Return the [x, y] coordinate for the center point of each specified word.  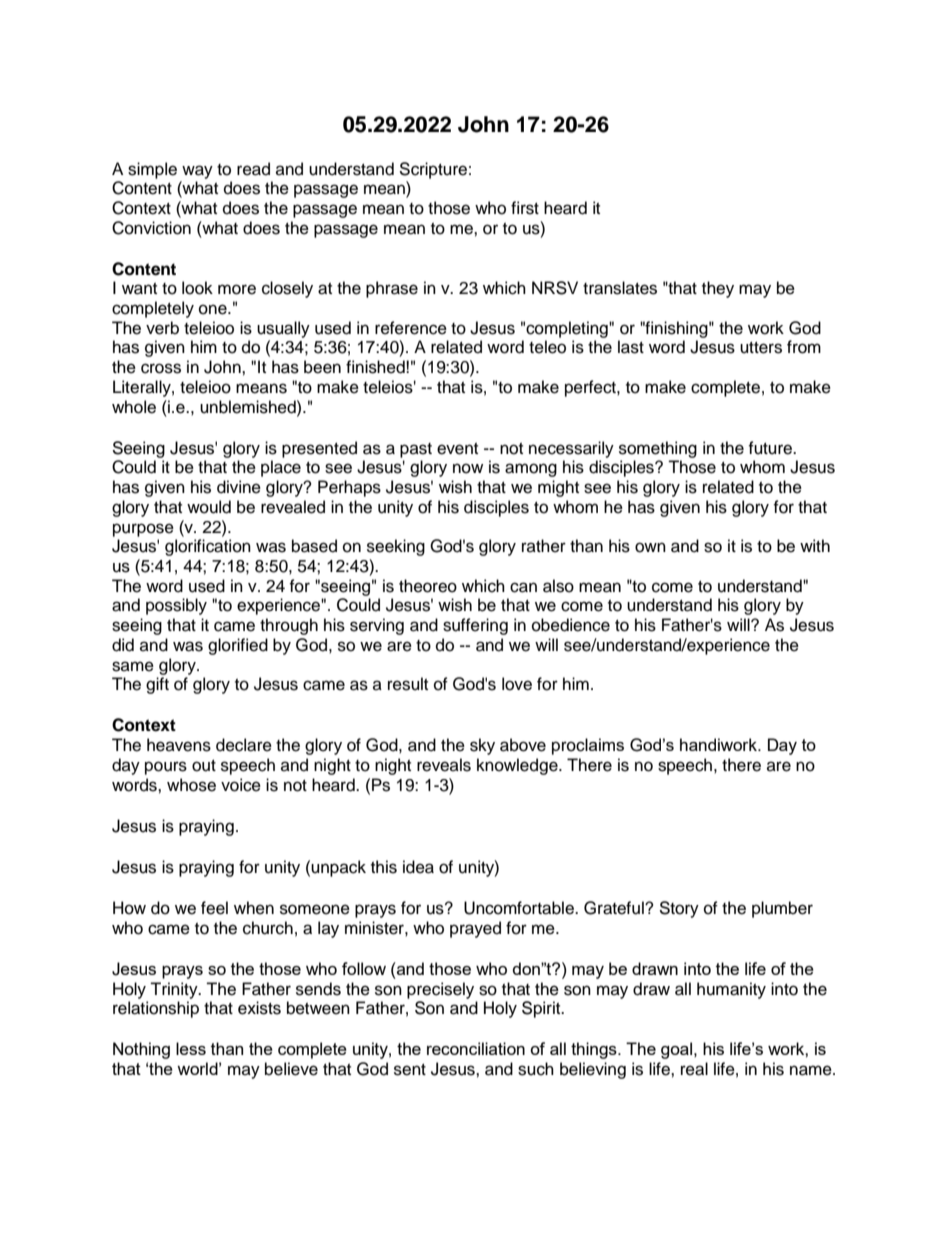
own [650, 547]
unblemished [249, 407]
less [191, 1048]
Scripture [433, 170]
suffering [475, 626]
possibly [176, 606]
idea [418, 867]
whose [191, 785]
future [771, 448]
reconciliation [476, 1048]
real [694, 1069]
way [197, 172]
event [457, 449]
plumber [782, 909]
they [718, 289]
